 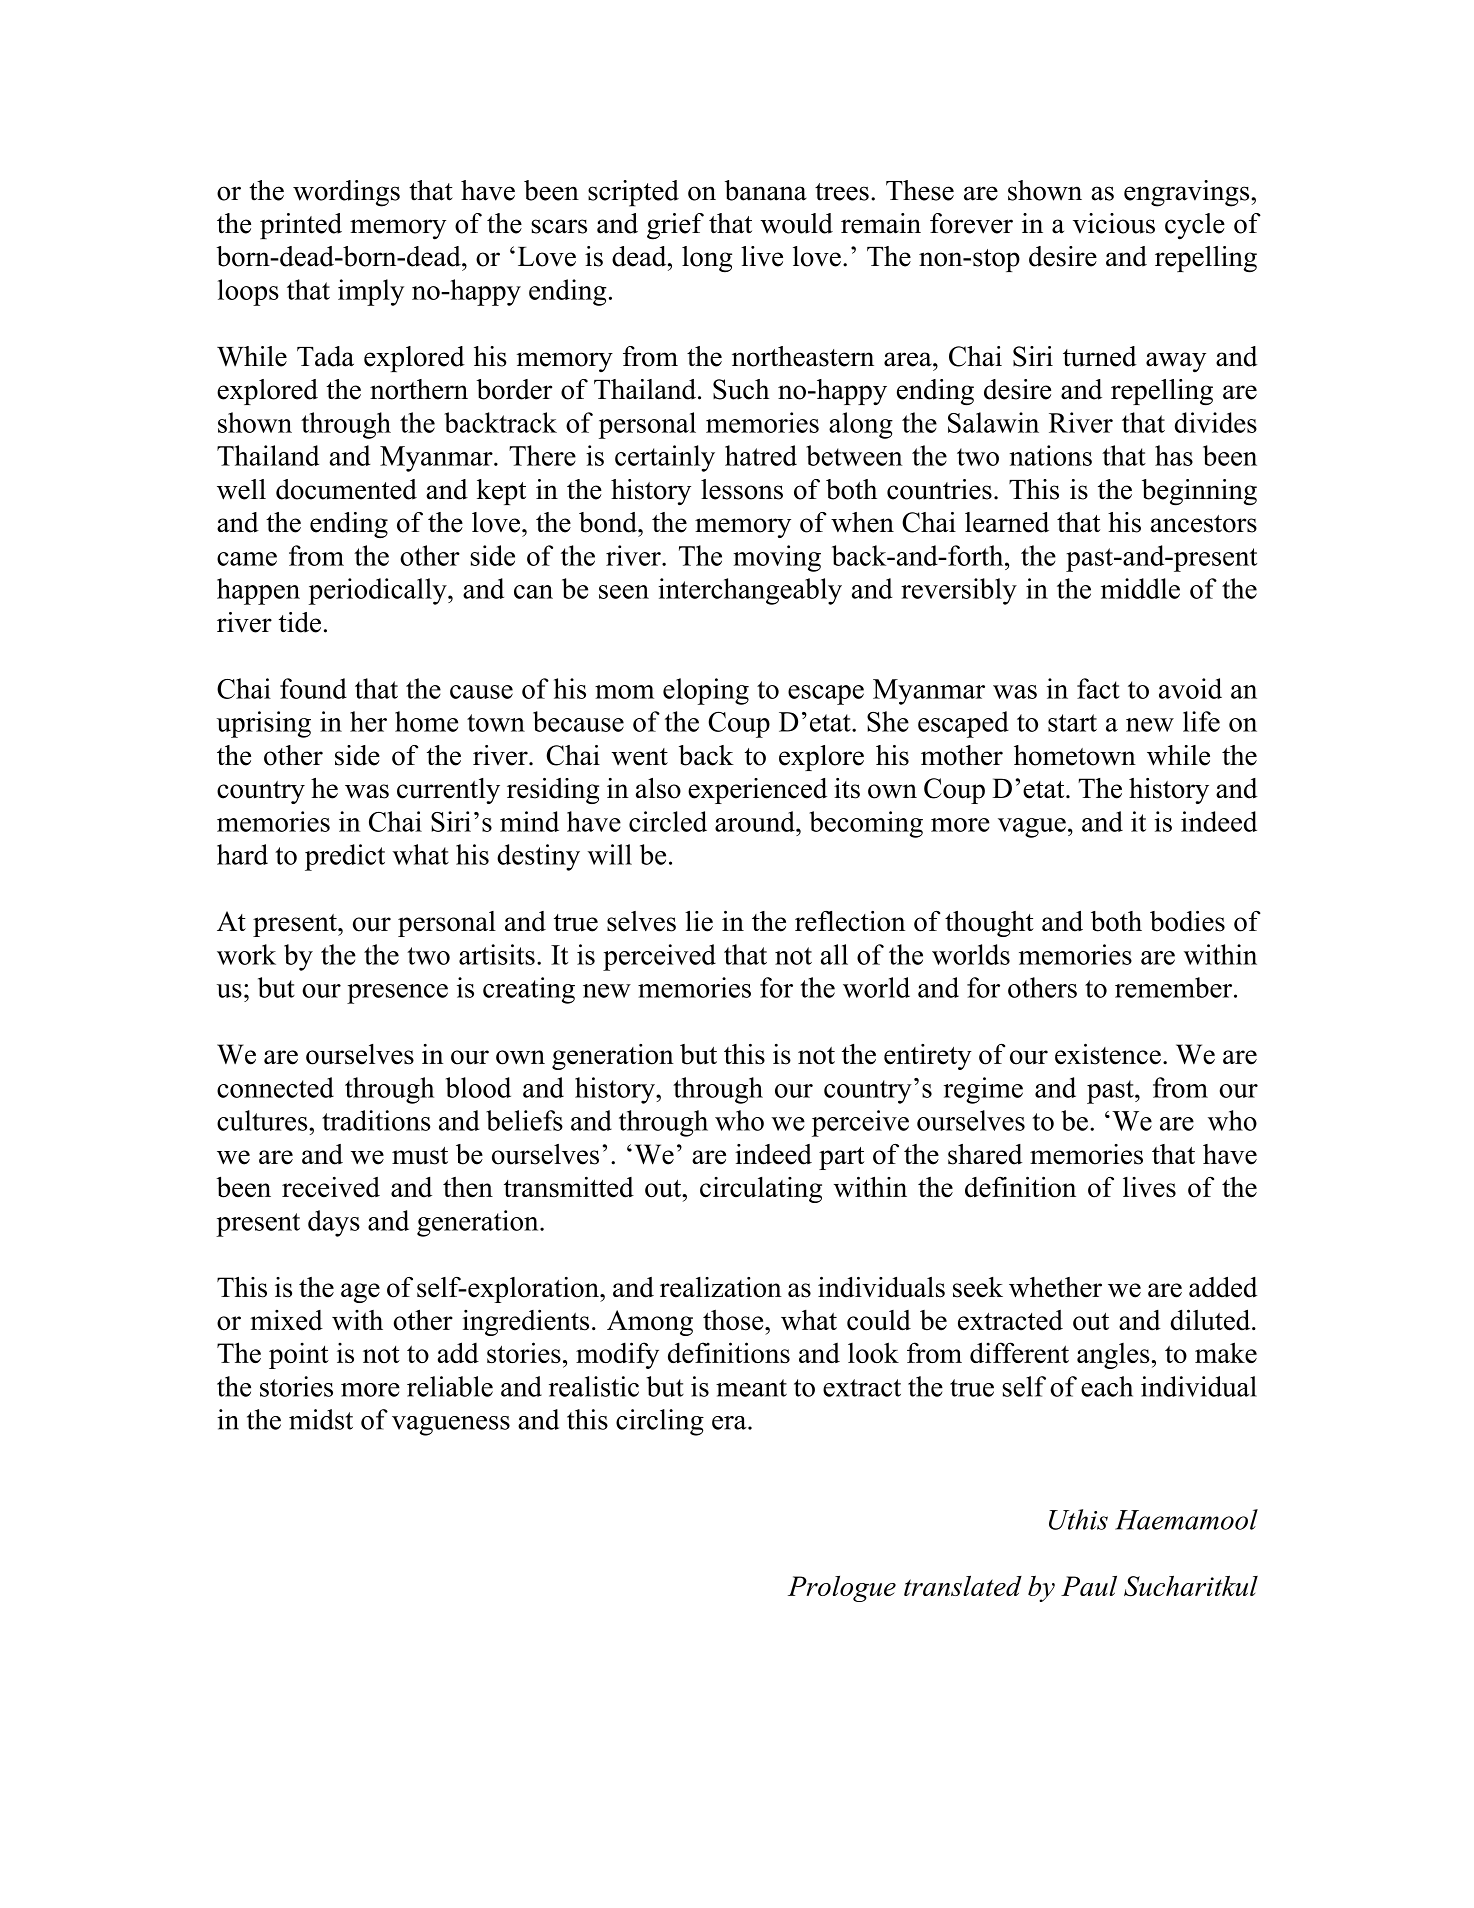 What do you see at coordinates (675, 226) in the screenshot?
I see `grief` at bounding box center [675, 226].
